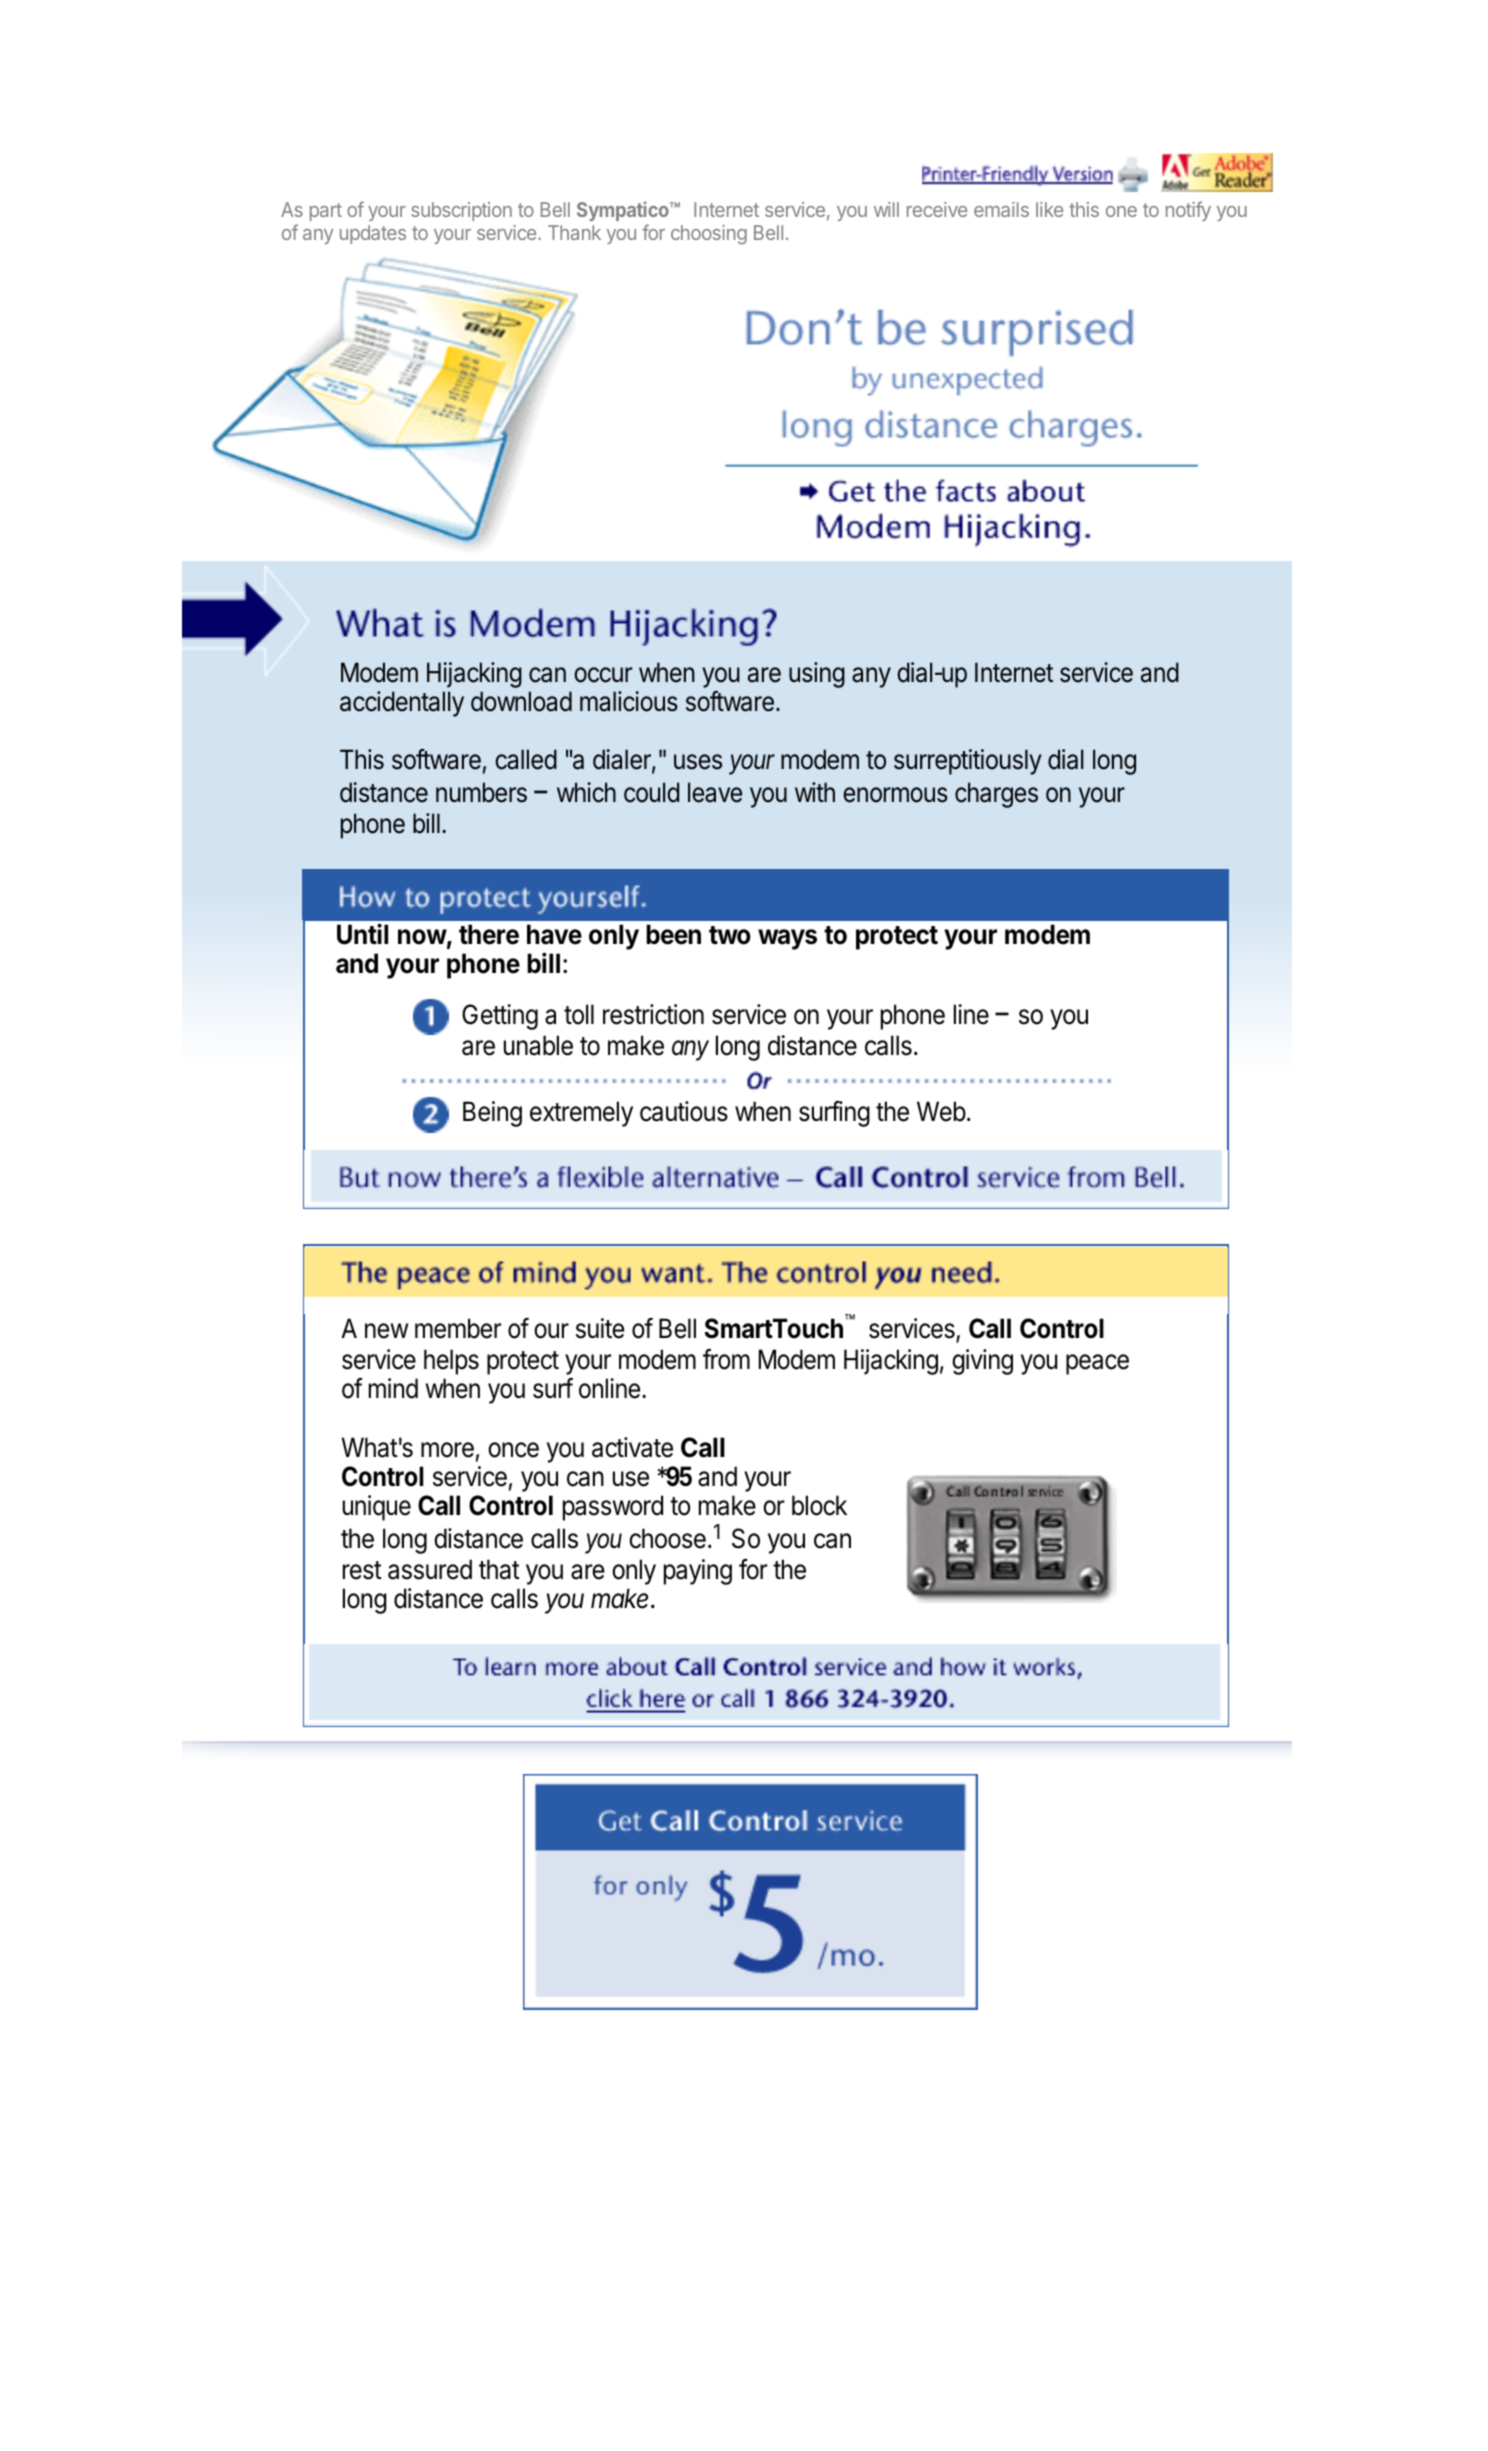 The image size is (1488, 2451). I want to click on accidentally, so click(402, 704).
